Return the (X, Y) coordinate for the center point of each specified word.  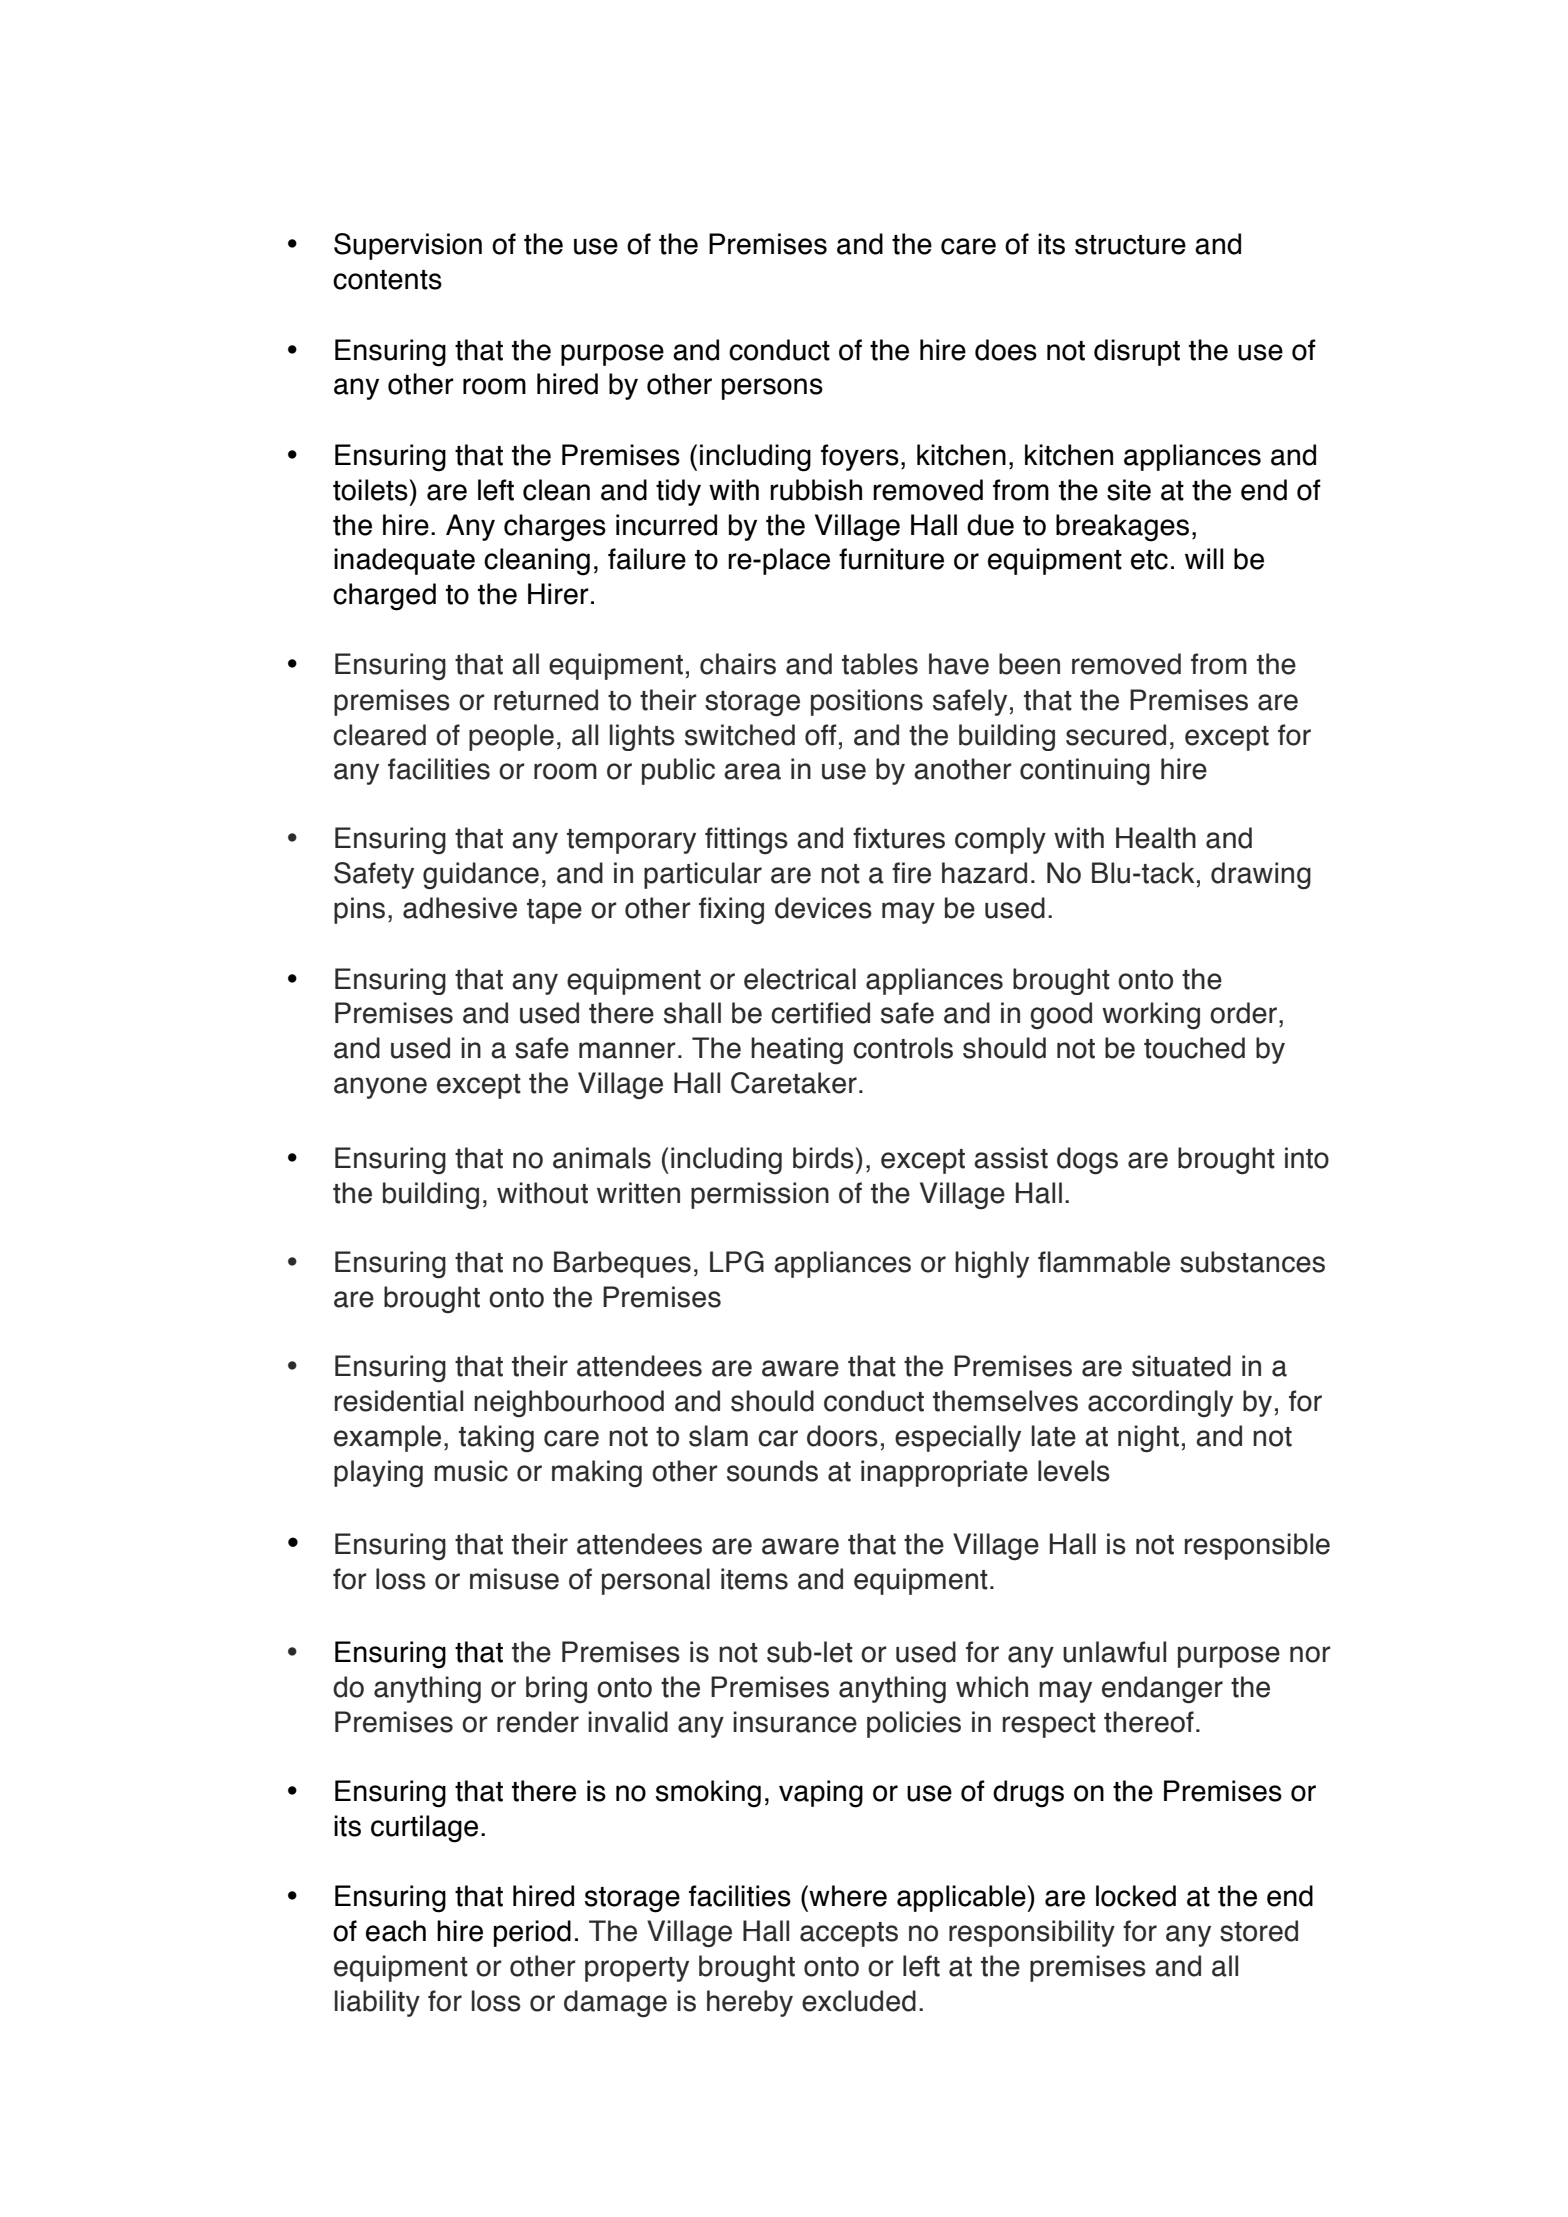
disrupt (1137, 352)
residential (399, 1401)
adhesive (460, 908)
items (754, 1579)
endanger (1162, 1690)
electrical (800, 979)
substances (1252, 1262)
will (1204, 558)
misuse (514, 1579)
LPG (737, 1262)
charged (384, 597)
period (532, 1933)
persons (772, 389)
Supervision (408, 246)
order (1245, 1013)
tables (880, 664)
